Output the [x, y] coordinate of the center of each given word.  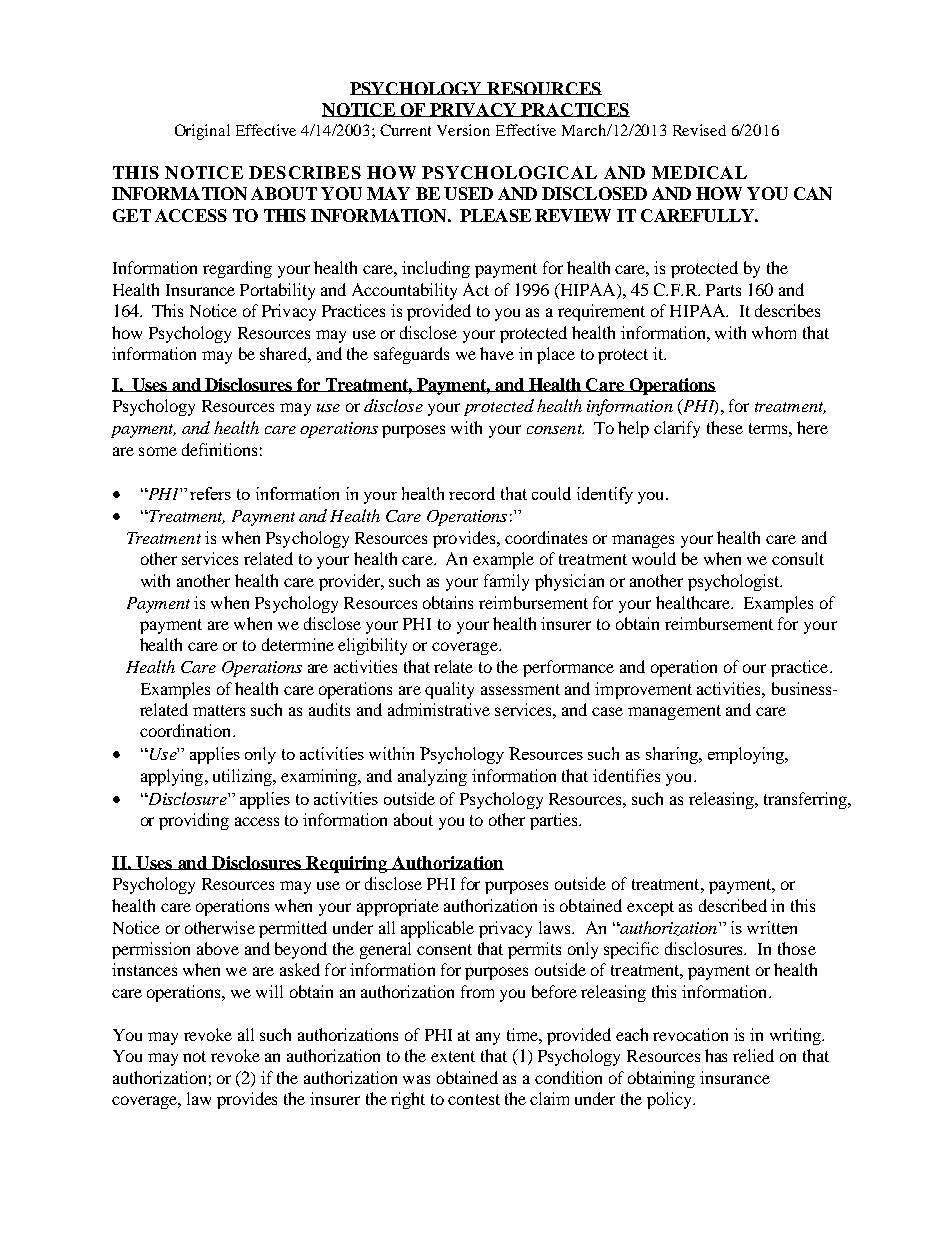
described [733, 905]
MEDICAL [699, 172]
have [497, 353]
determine [298, 644]
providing [194, 821]
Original [202, 132]
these [725, 427]
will [269, 991]
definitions [219, 449]
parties [555, 821]
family [506, 582]
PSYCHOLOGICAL [509, 172]
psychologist [735, 582]
